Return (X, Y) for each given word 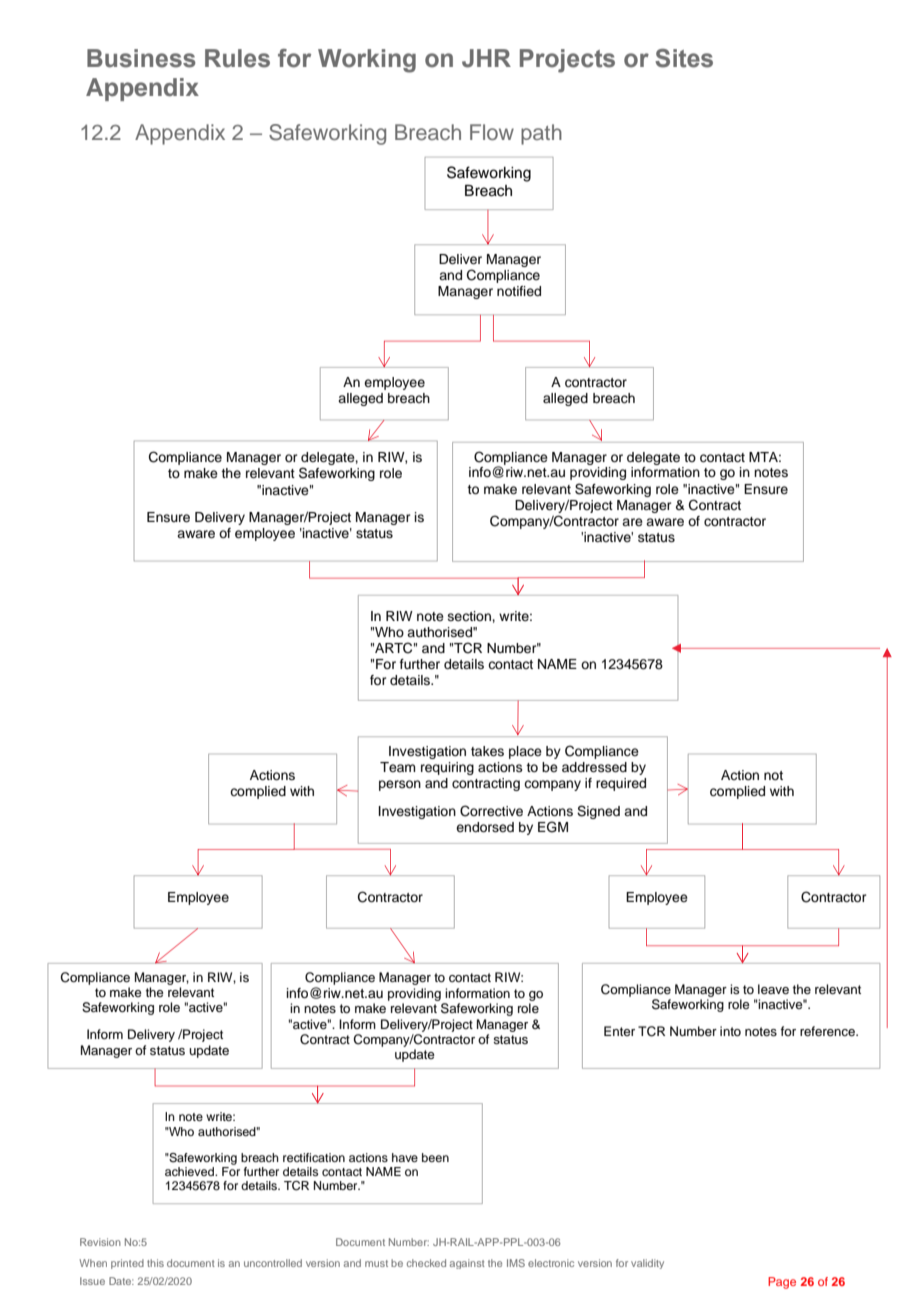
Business (141, 58)
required (621, 784)
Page (782, 1283)
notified (519, 291)
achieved (190, 1171)
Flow (492, 132)
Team (397, 767)
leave (773, 989)
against (467, 1264)
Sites (684, 58)
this (155, 1263)
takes (487, 751)
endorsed (485, 827)
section (470, 616)
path (541, 134)
